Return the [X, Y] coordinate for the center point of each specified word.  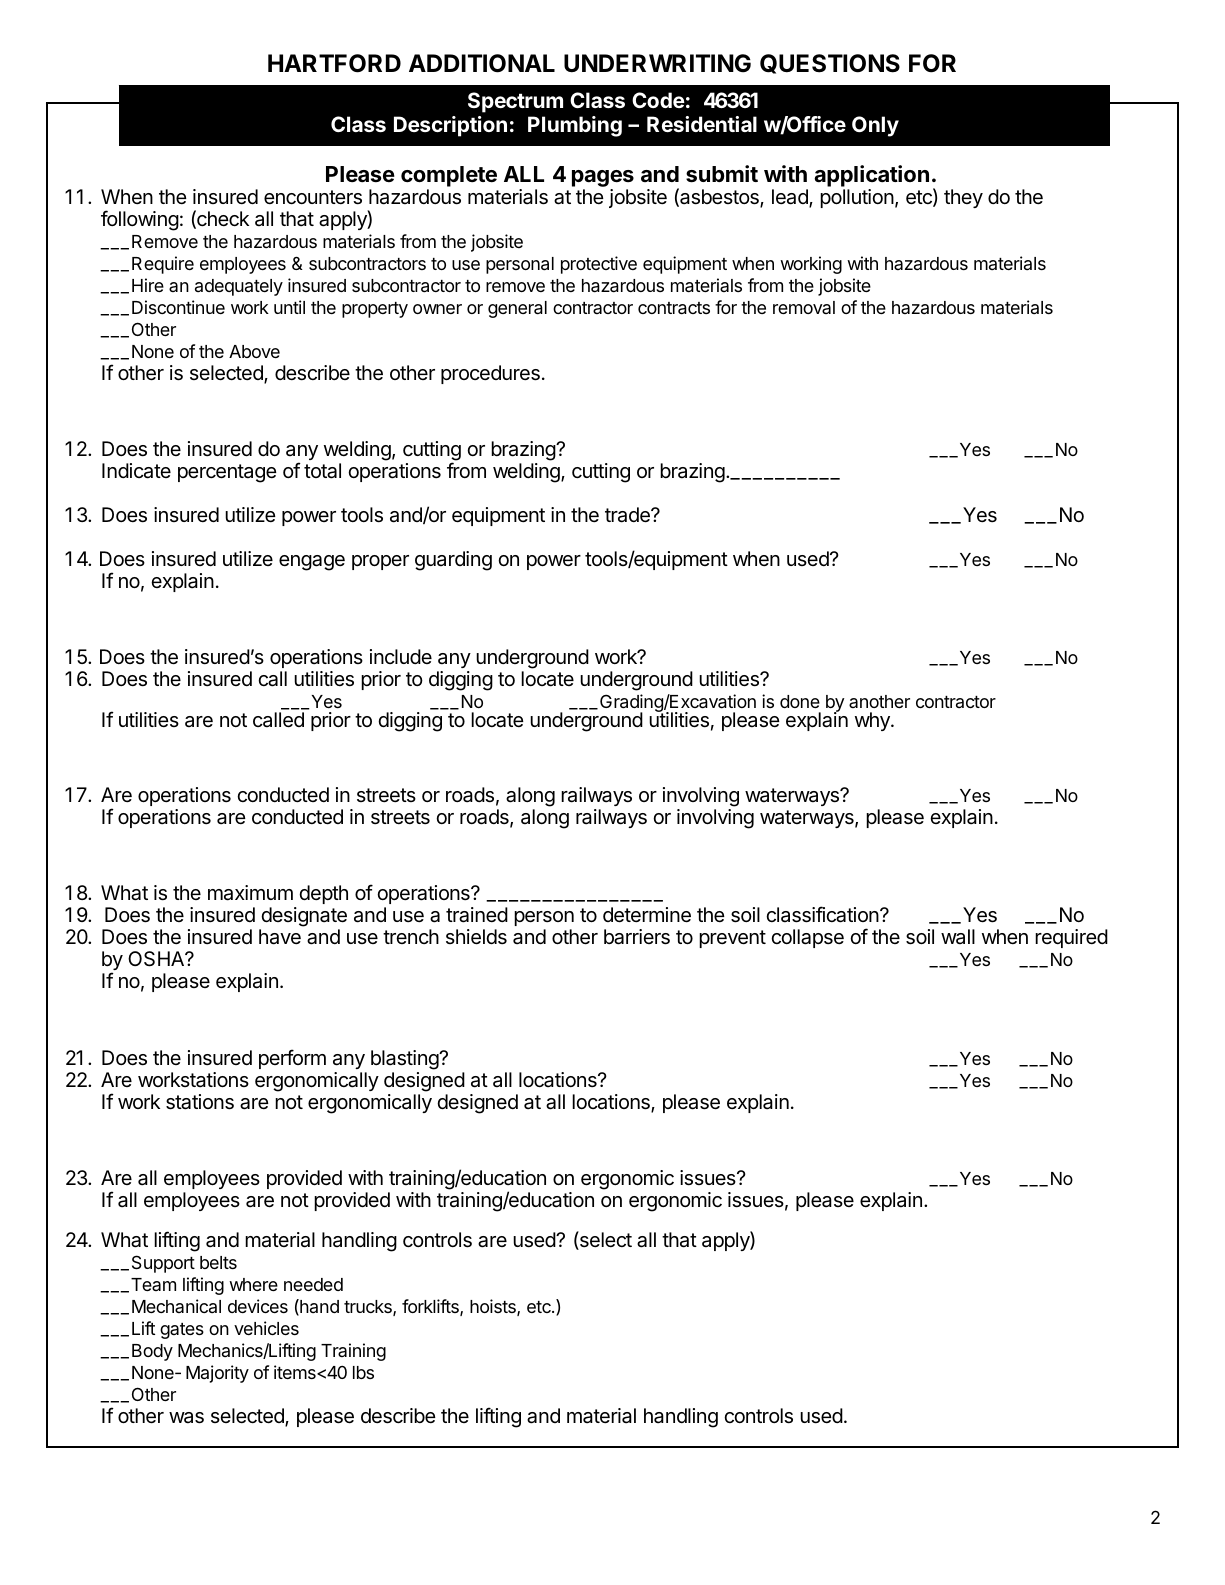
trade [628, 515]
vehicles [266, 1328]
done [800, 701]
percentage [227, 473]
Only [875, 126]
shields [476, 937]
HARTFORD [334, 63]
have [280, 937]
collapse [807, 938]
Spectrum [515, 102]
